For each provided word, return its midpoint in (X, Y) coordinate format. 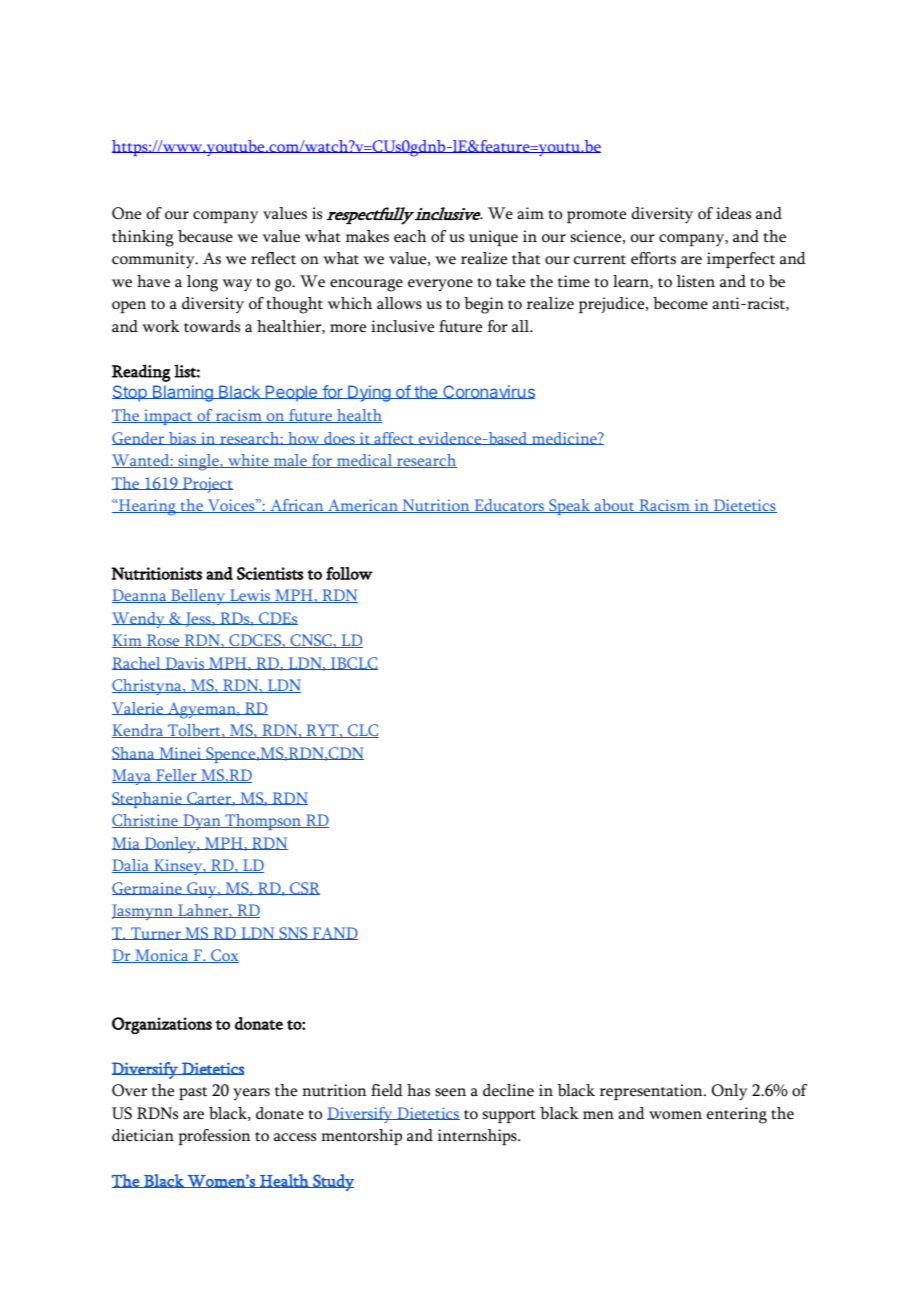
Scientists (270, 573)
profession (214, 1137)
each (410, 236)
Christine (146, 821)
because (205, 236)
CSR (304, 888)
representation (652, 1092)
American (363, 506)
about (614, 506)
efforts (653, 258)
